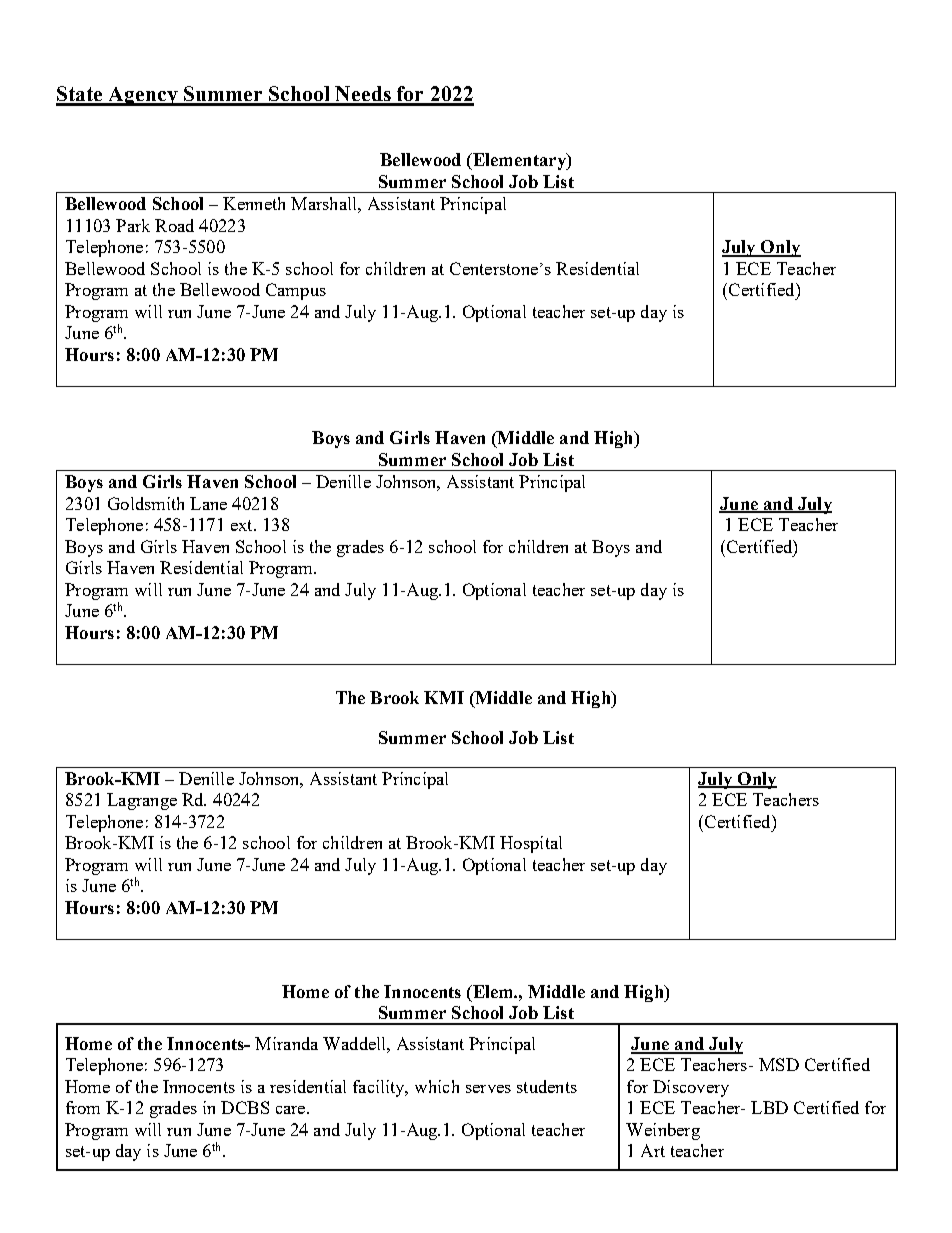 Image resolution: width=952 pixels, height=1233 pixels. I want to click on students, so click(547, 1086).
